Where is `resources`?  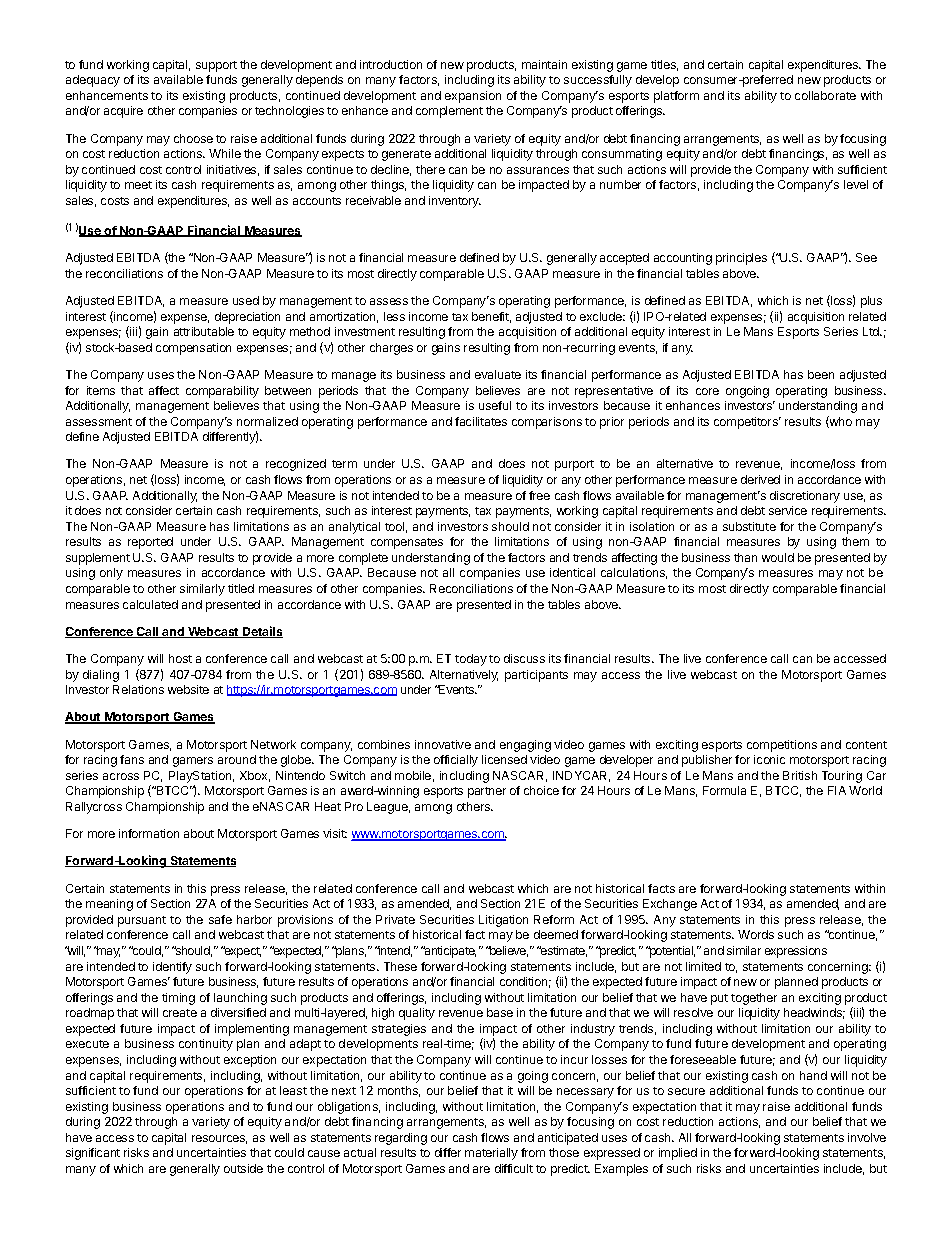 resources is located at coordinates (219, 1139).
